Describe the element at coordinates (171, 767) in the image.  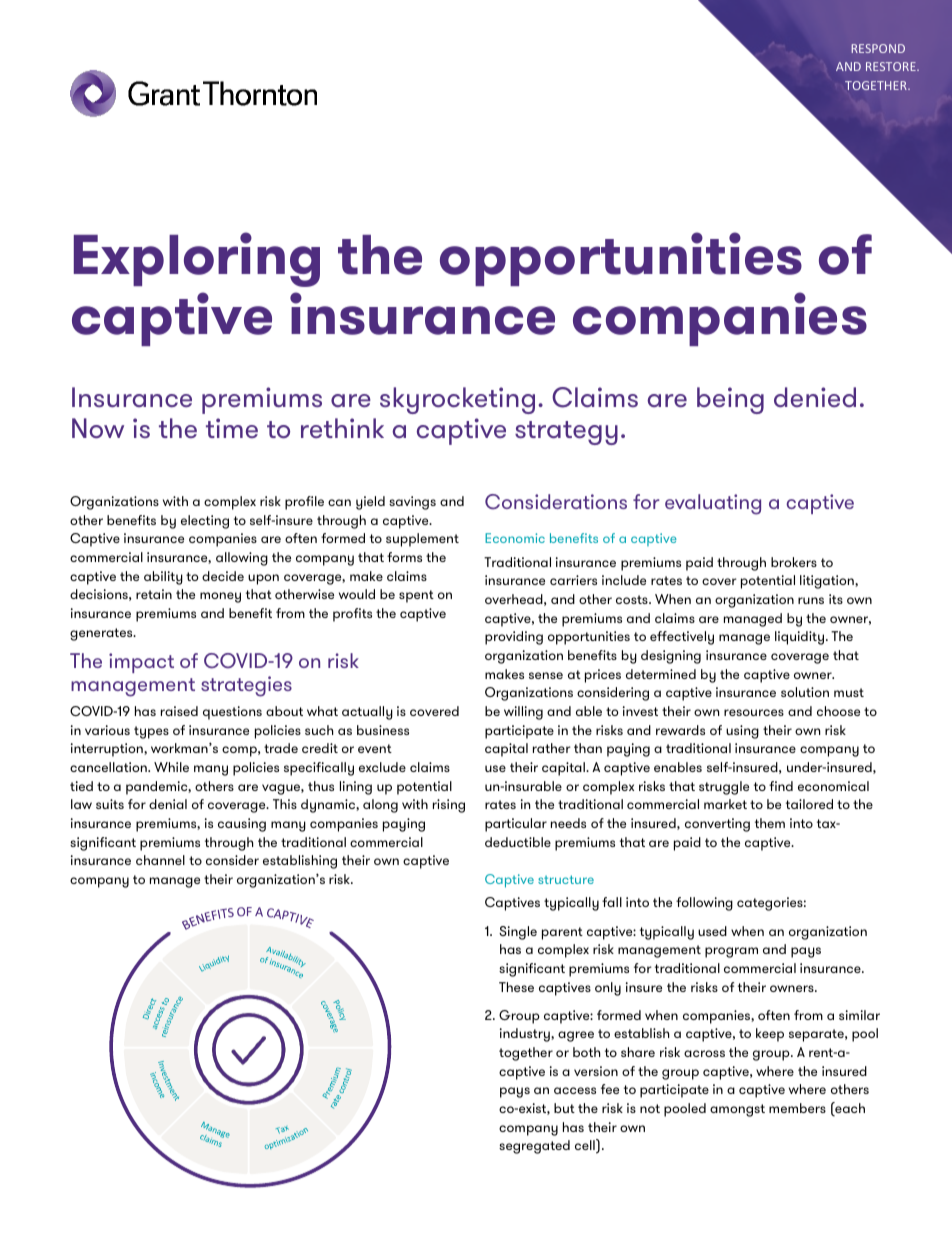
I see `While` at that location.
